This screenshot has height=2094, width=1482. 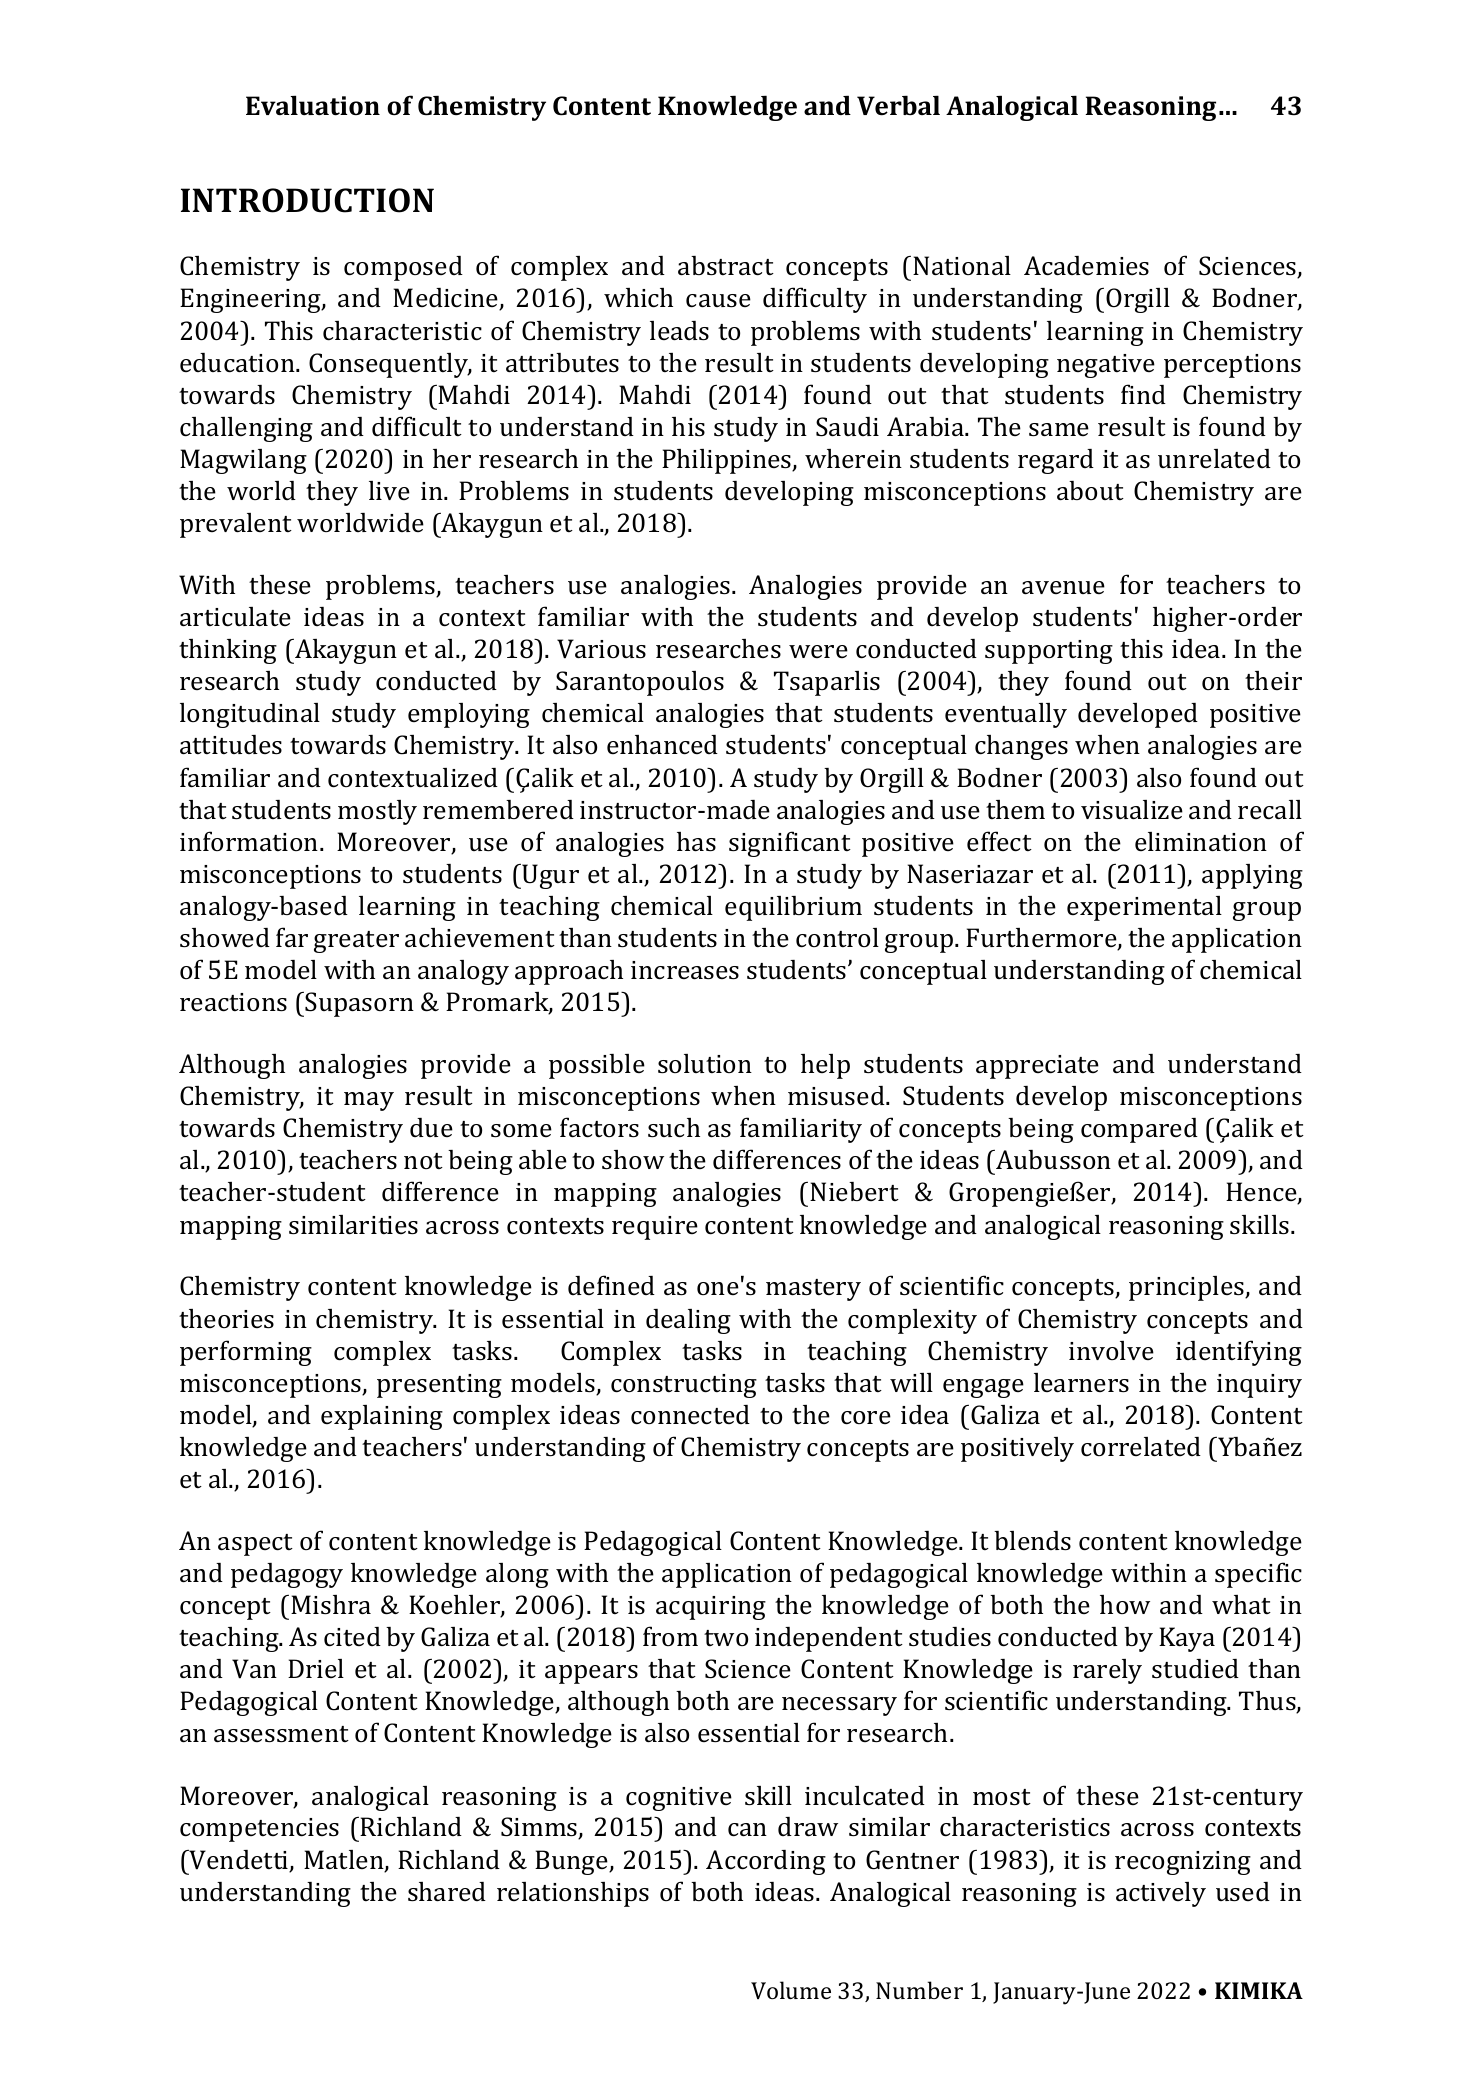 I want to click on shared, so click(x=447, y=1892).
